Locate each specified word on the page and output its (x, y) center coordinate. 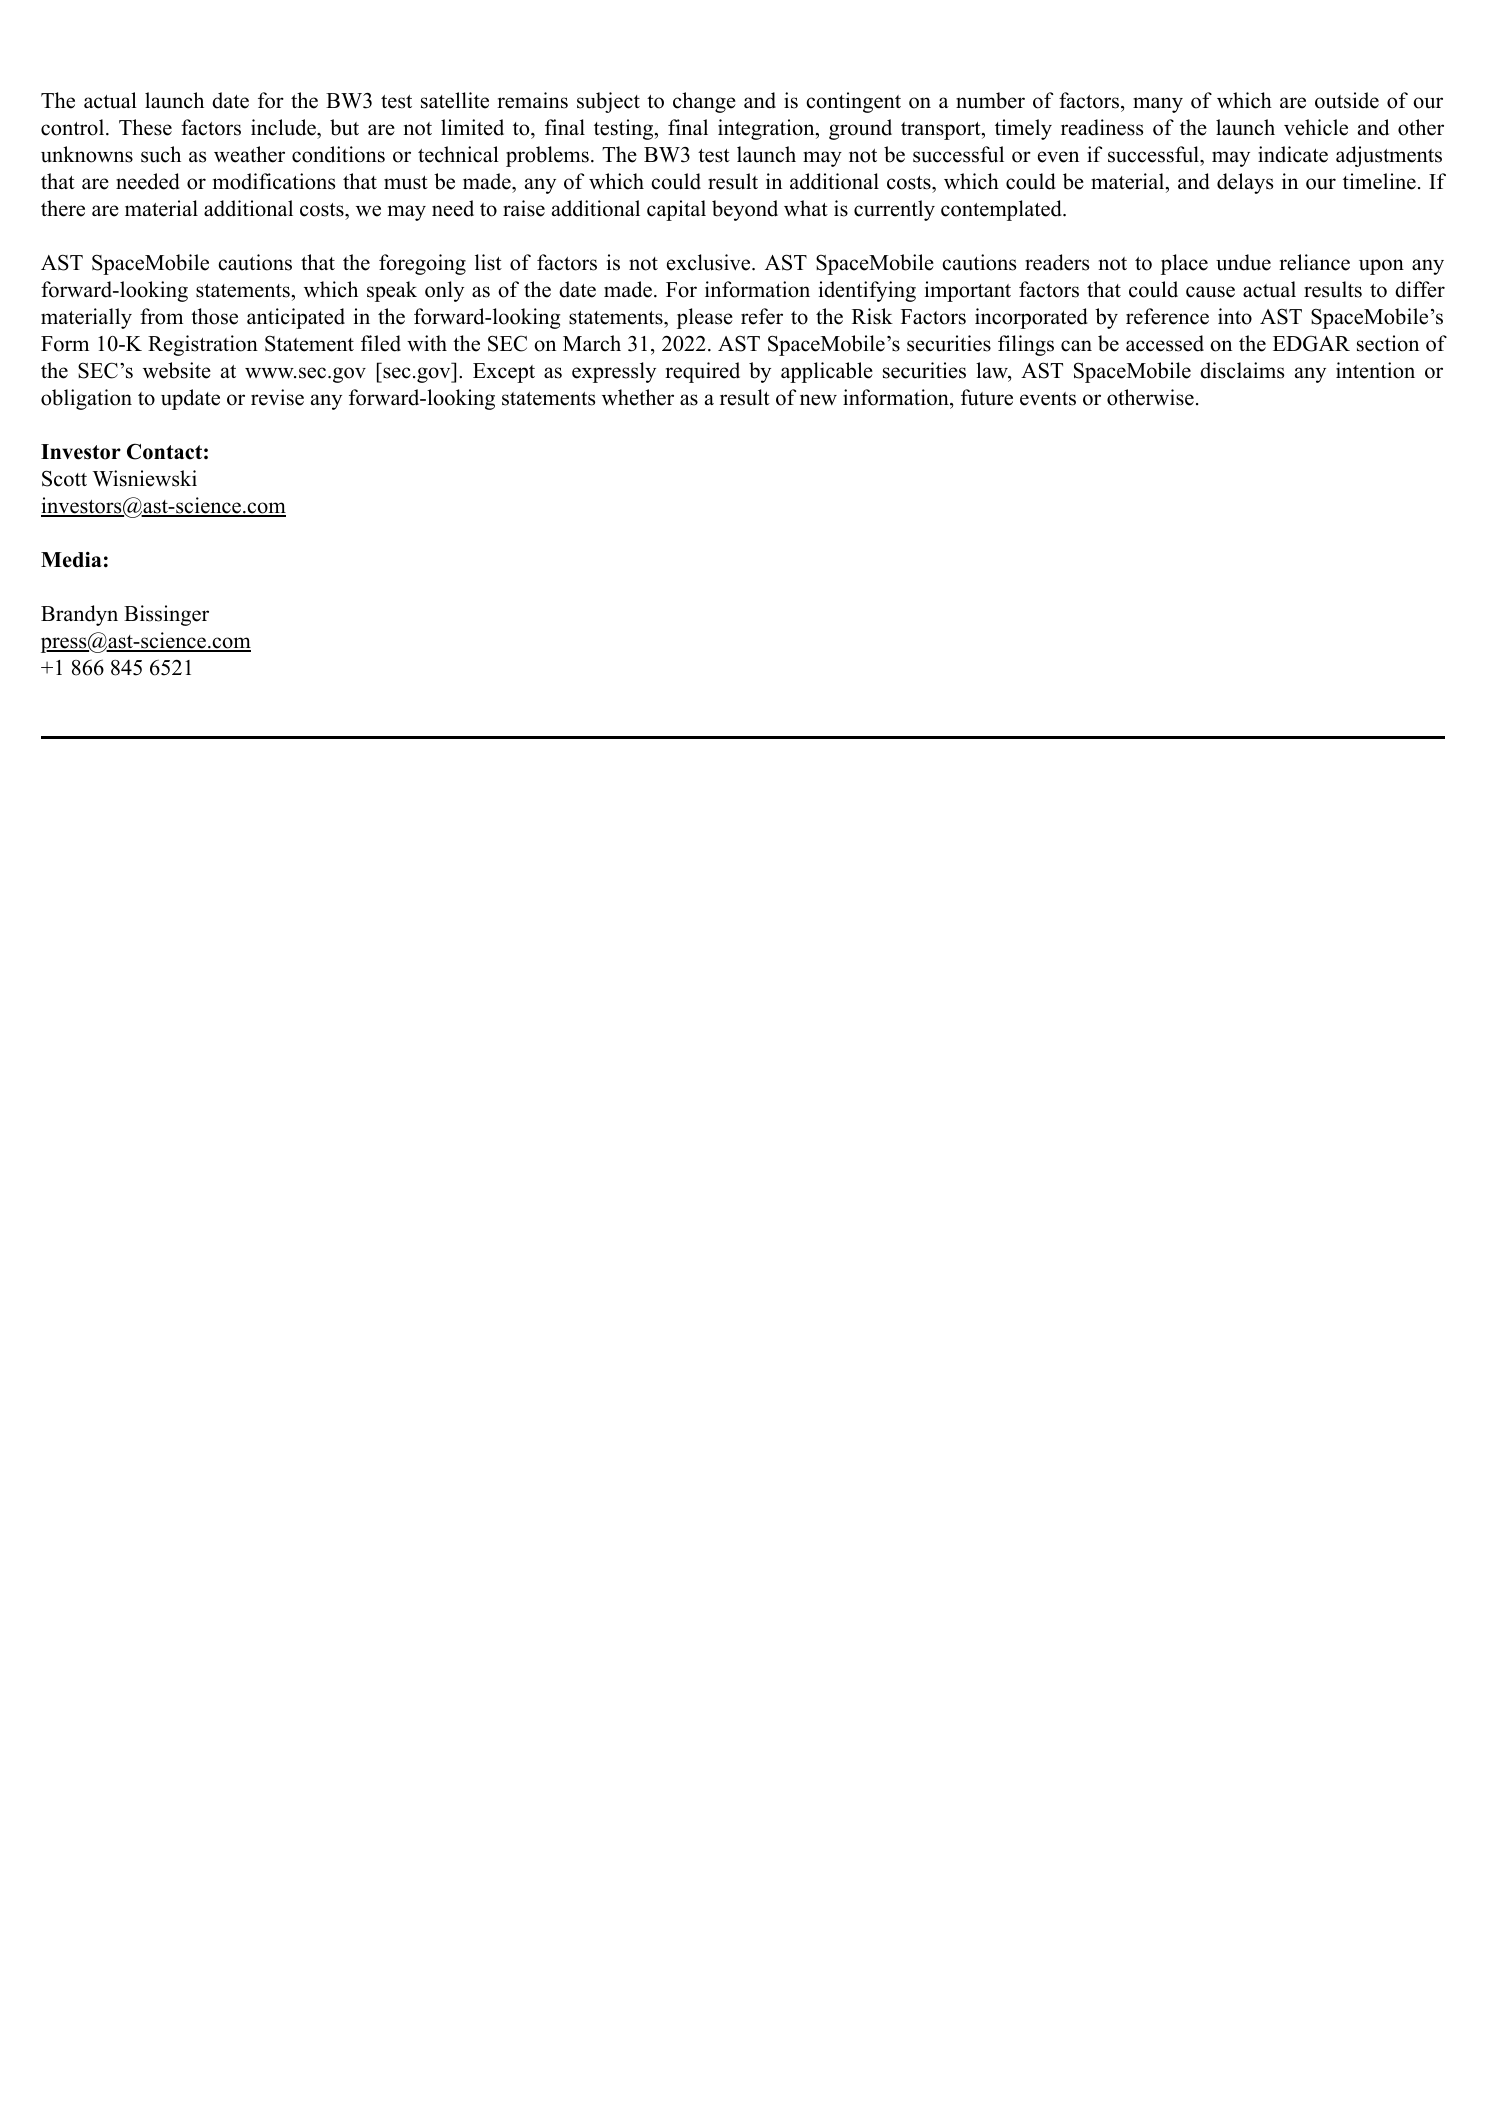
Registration (203, 345)
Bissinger (166, 615)
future (987, 397)
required (702, 372)
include (284, 127)
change (704, 102)
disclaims (1242, 370)
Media (71, 560)
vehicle (1316, 127)
